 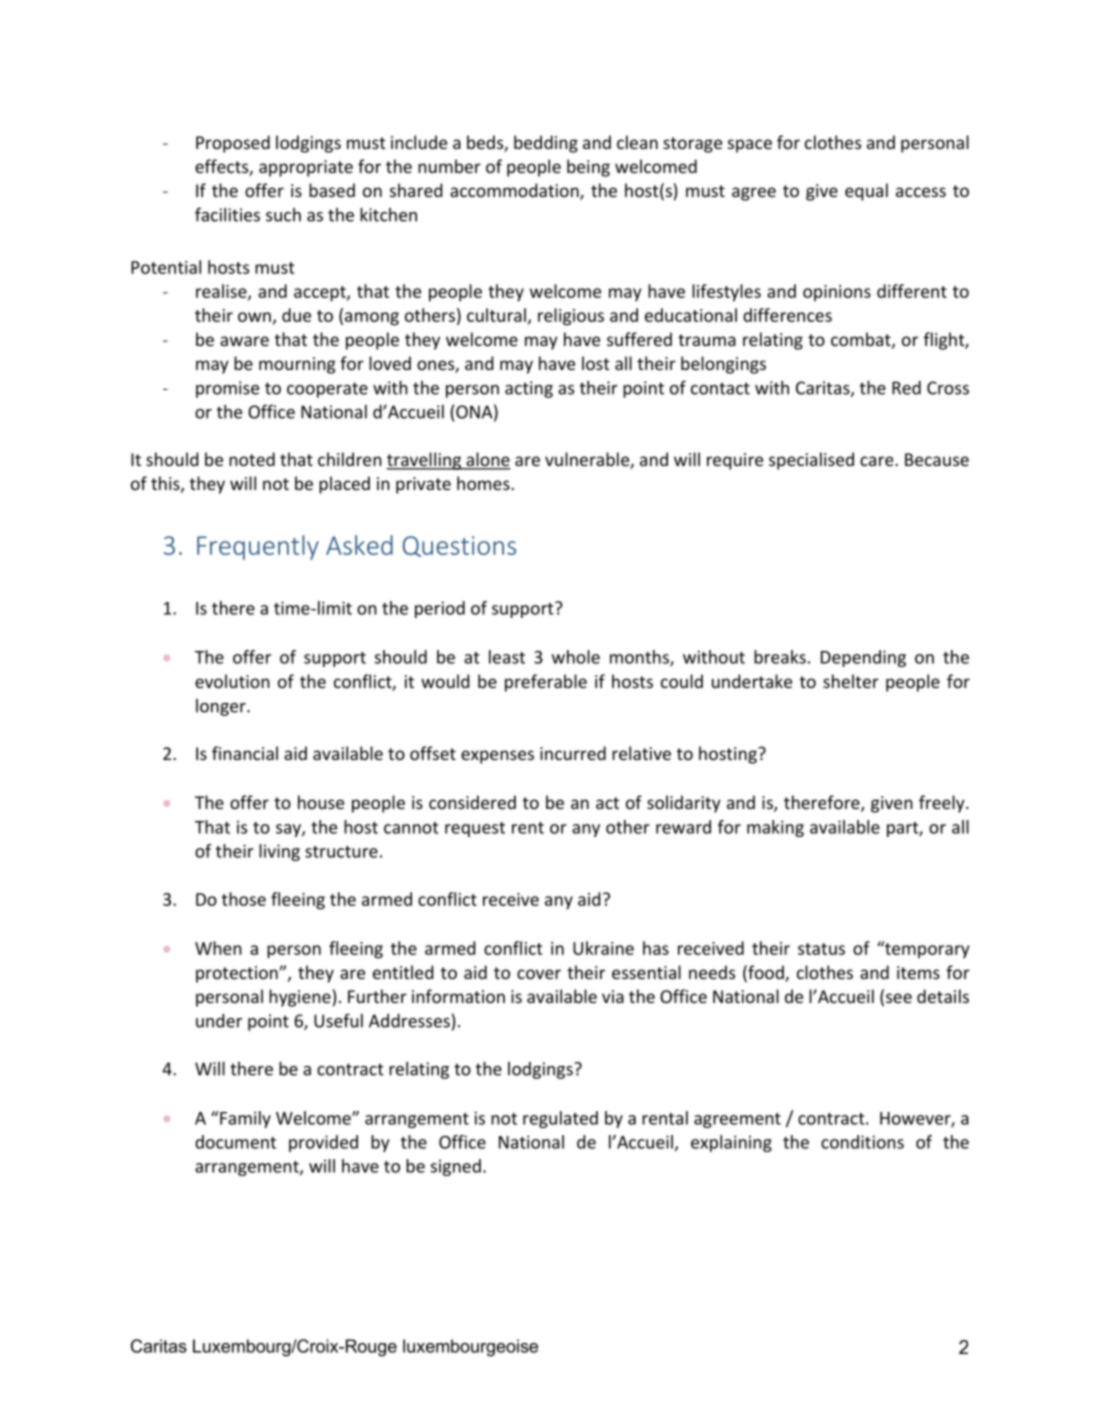 What do you see at coordinates (560, 1119) in the image?
I see `regulated` at bounding box center [560, 1119].
